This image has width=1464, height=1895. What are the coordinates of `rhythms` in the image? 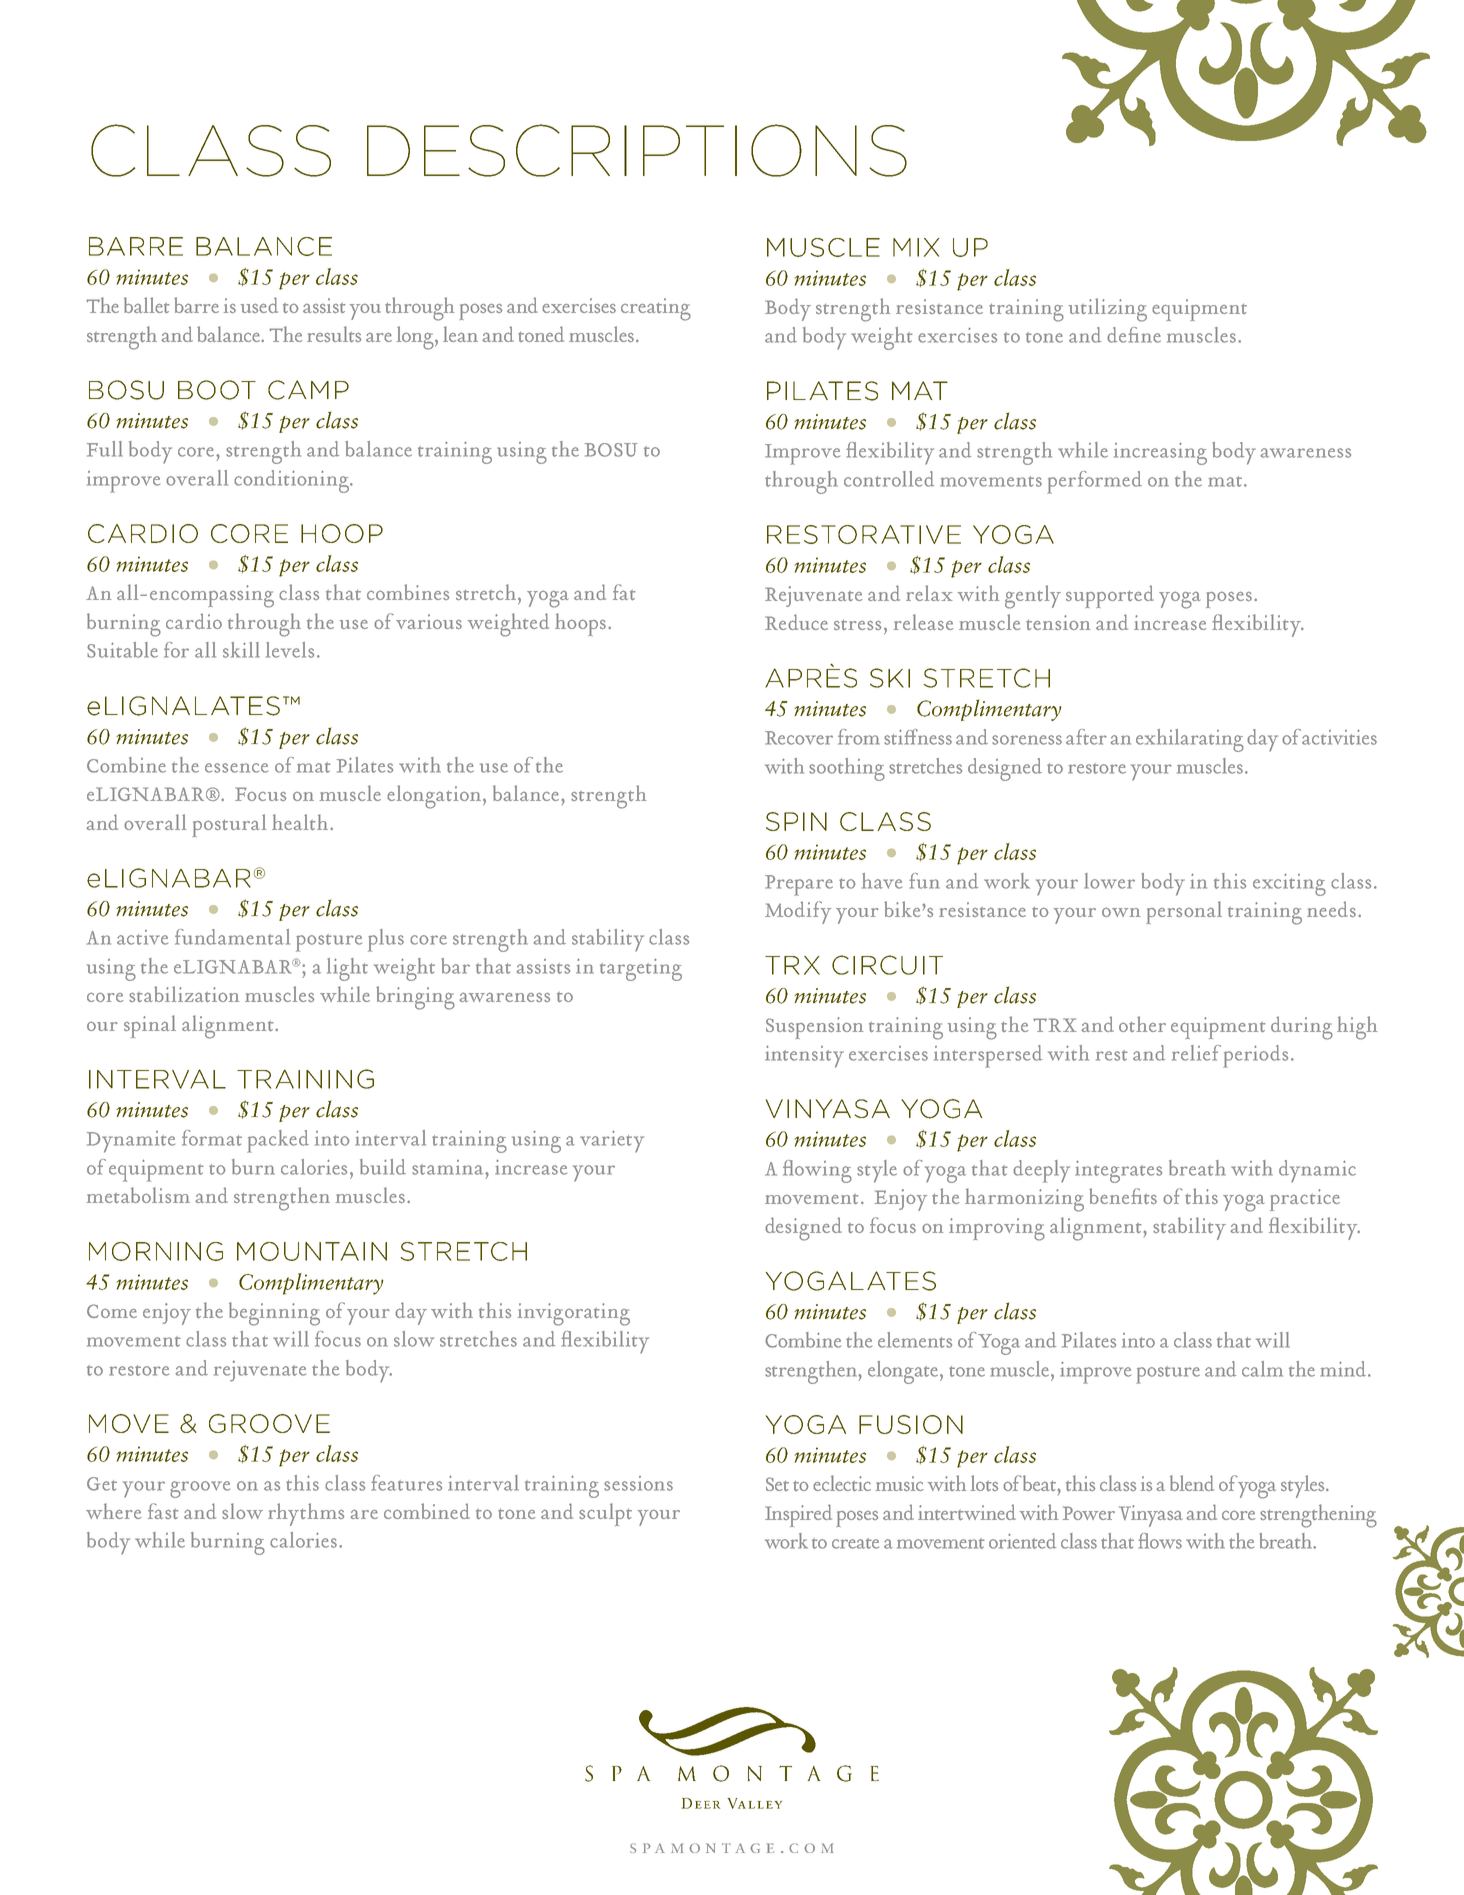 It's located at (306, 1514).
